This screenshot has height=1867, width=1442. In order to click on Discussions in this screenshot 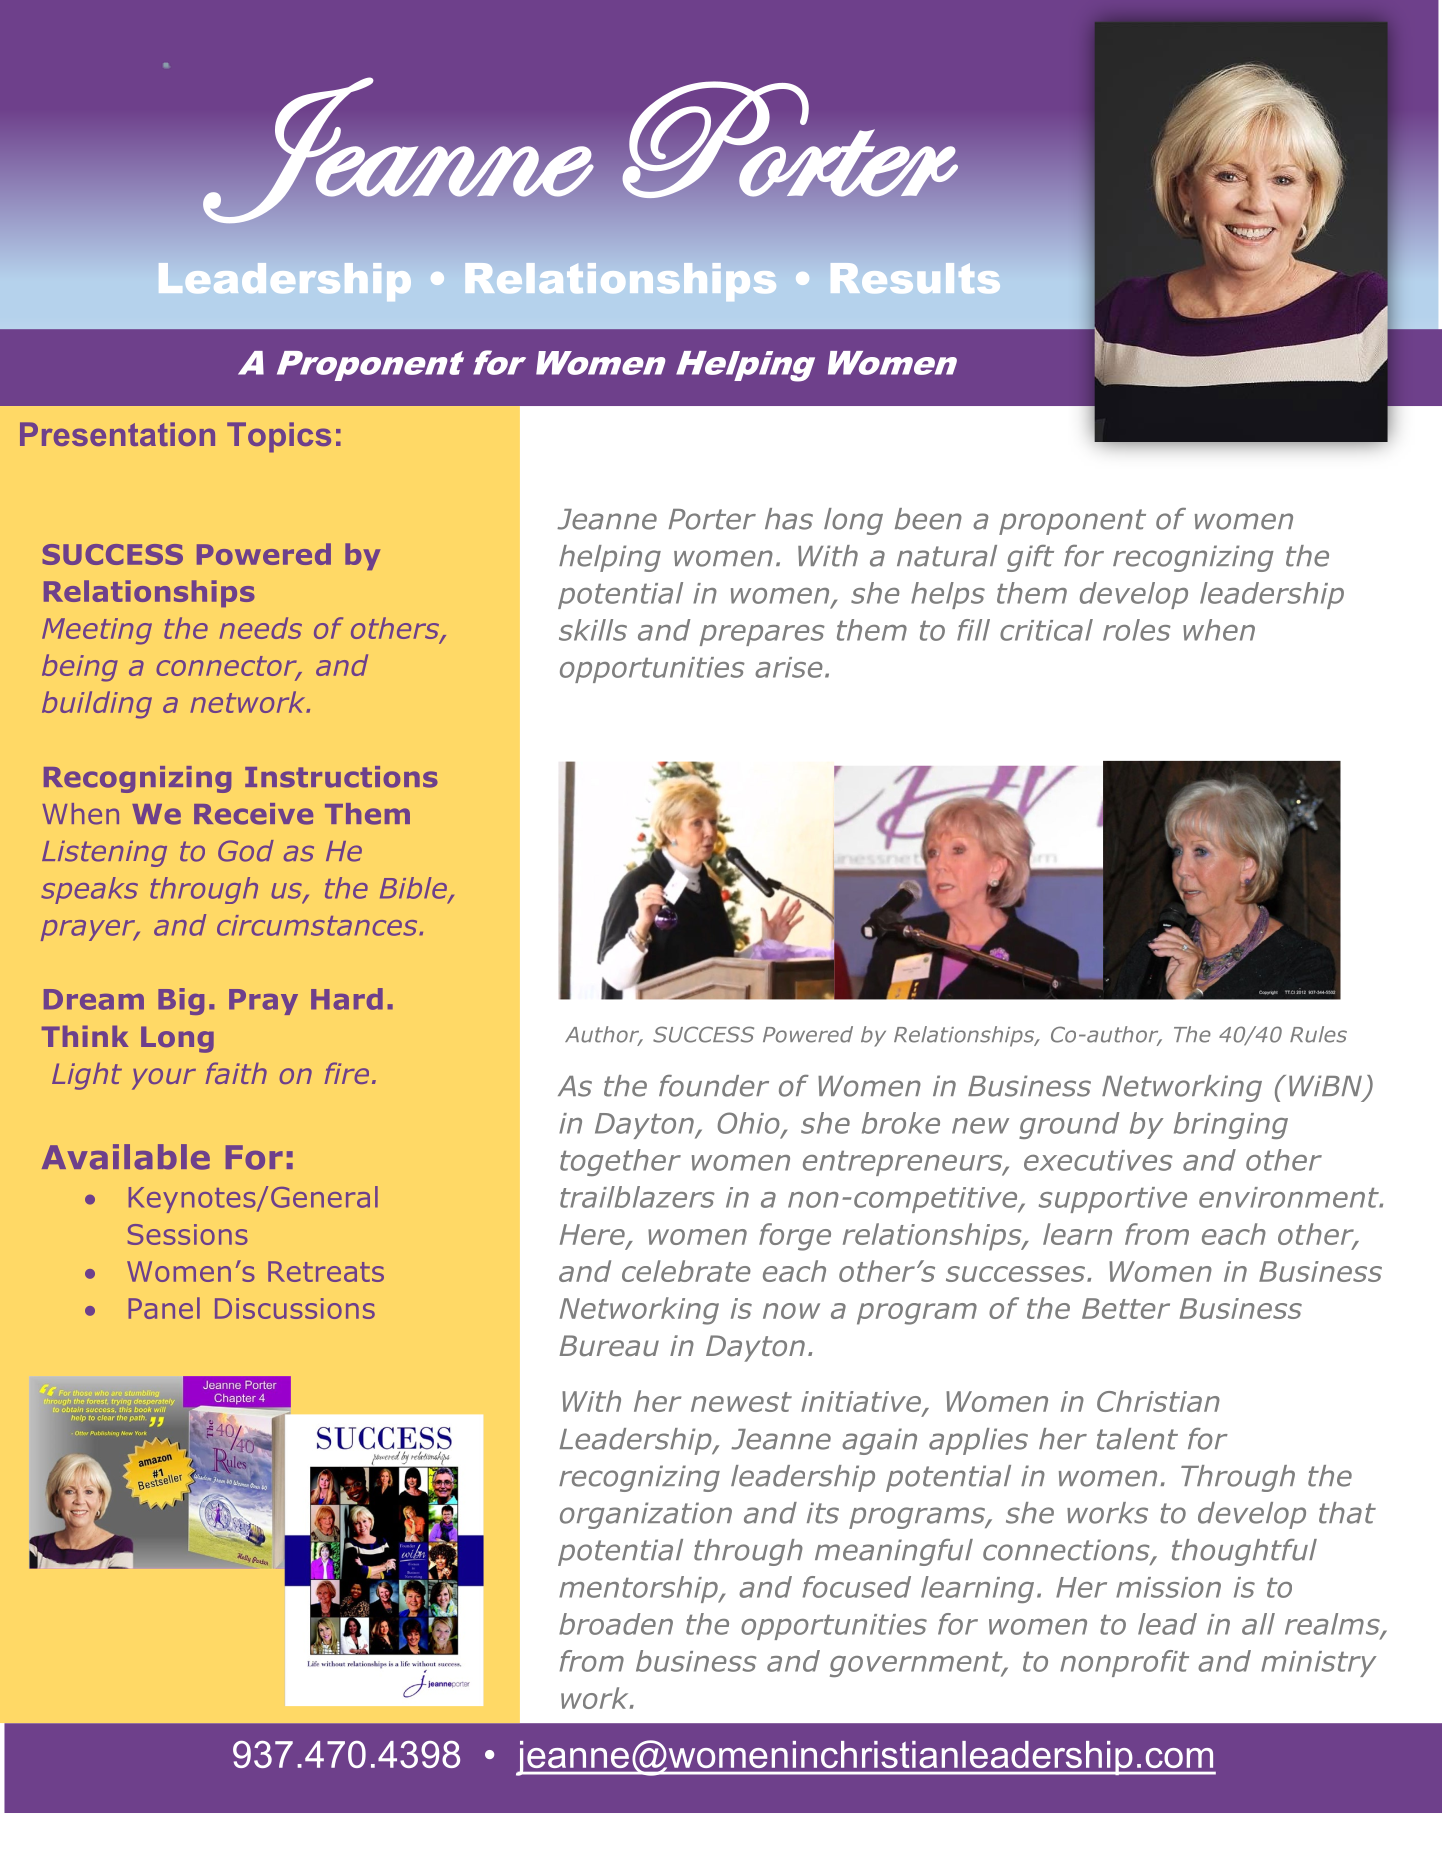, I will do `click(295, 1308)`.
